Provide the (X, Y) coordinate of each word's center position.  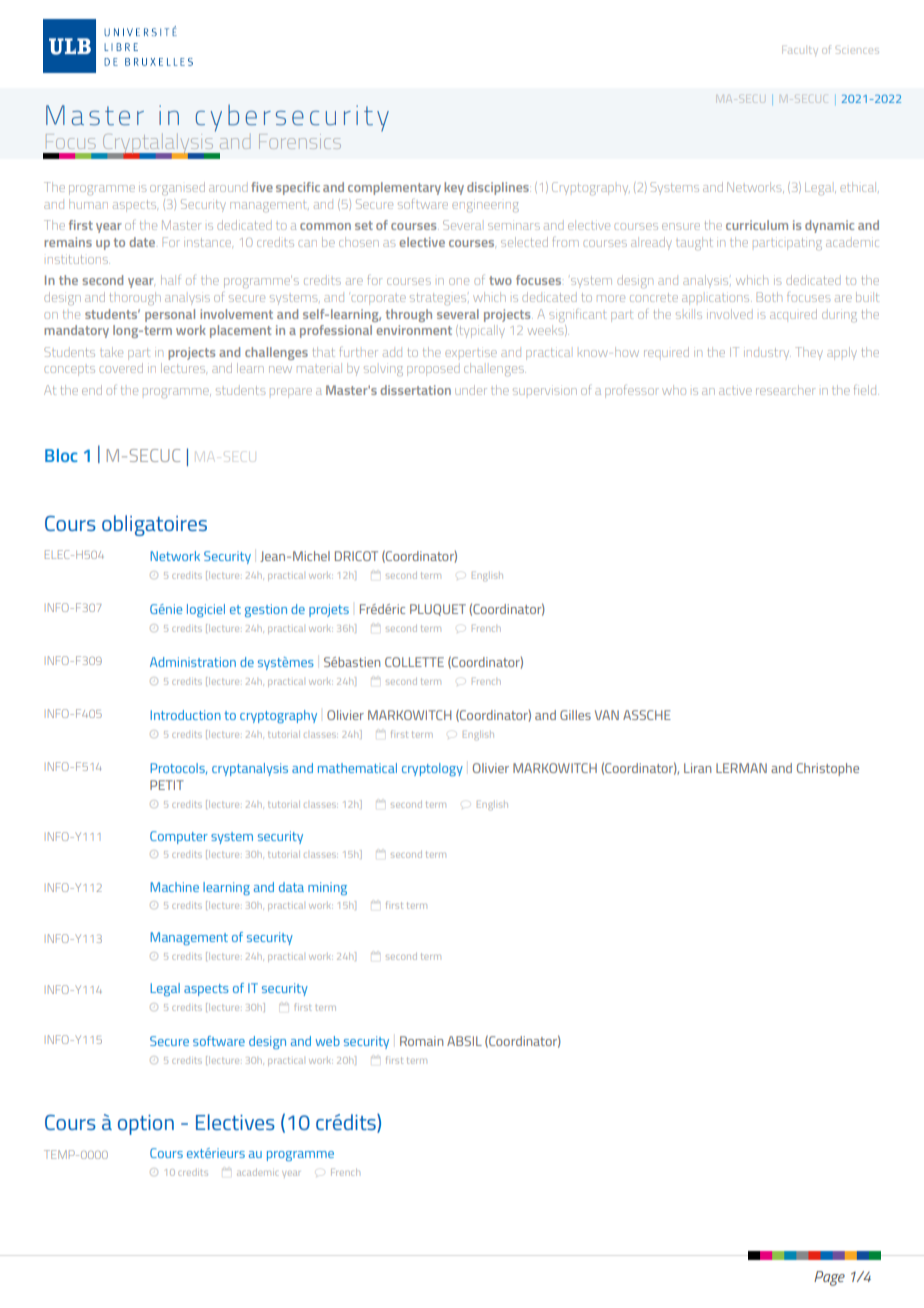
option (146, 1125)
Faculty (799, 50)
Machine (174, 887)
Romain (421, 1041)
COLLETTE (414, 662)
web (328, 1041)
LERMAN (741, 768)
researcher (785, 390)
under (471, 390)
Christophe (828, 769)
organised (177, 188)
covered (121, 368)
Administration (193, 662)
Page (829, 1278)
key (454, 188)
